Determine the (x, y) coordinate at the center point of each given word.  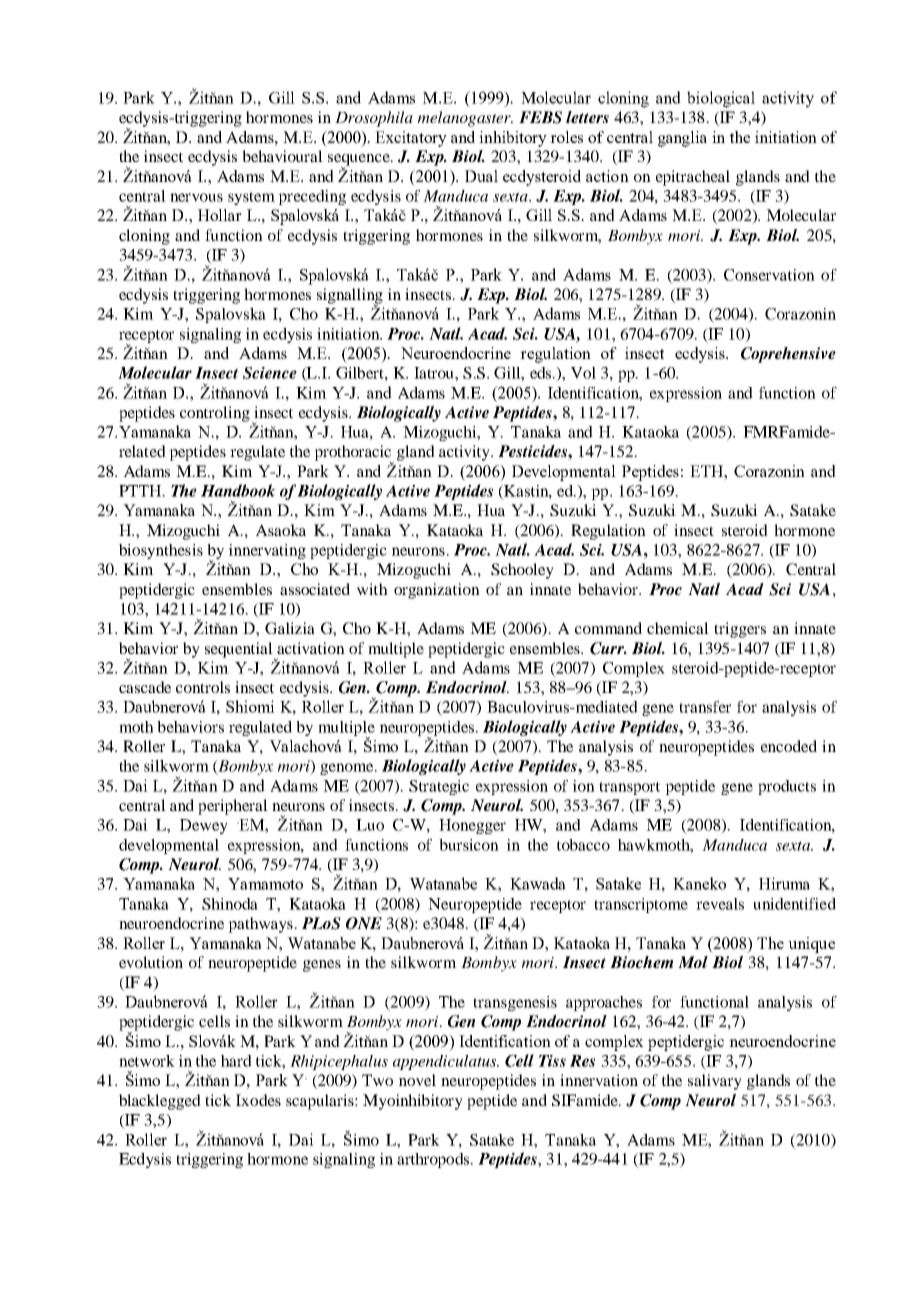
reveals (720, 904)
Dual (481, 176)
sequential (240, 651)
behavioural (282, 156)
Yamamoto (265, 884)
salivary (715, 1082)
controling (215, 414)
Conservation (769, 275)
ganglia (682, 139)
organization (437, 591)
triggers (740, 630)
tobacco (583, 845)
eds (542, 373)
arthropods (434, 1160)
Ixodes (258, 1100)
